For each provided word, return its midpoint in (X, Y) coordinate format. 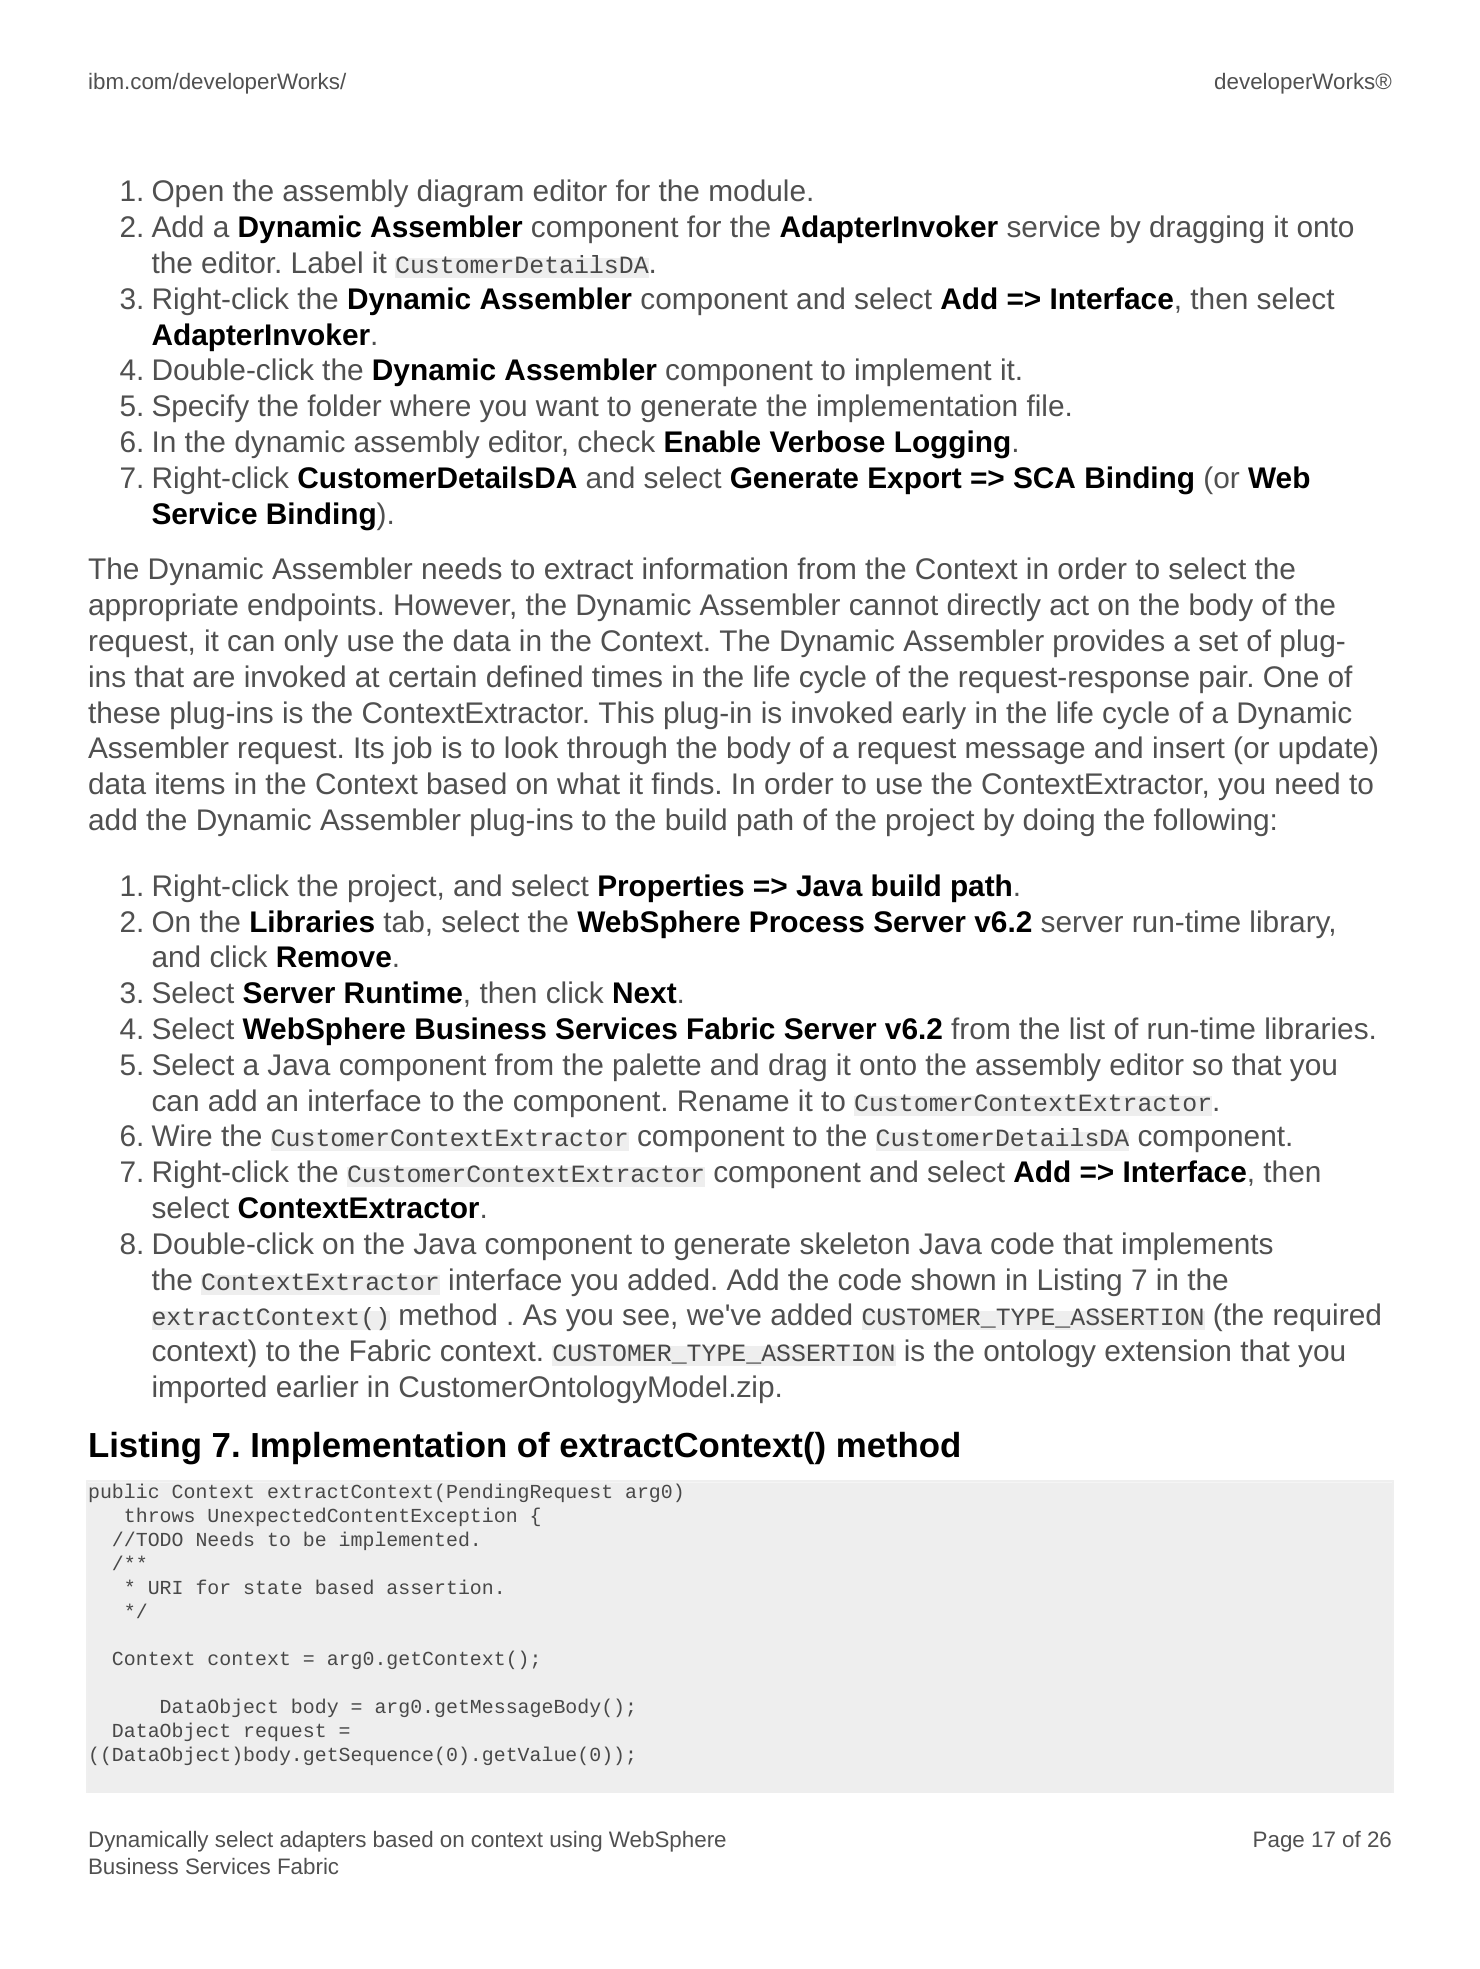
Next (645, 993)
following (1211, 822)
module (757, 190)
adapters (323, 1841)
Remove (334, 957)
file (1045, 405)
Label (327, 262)
